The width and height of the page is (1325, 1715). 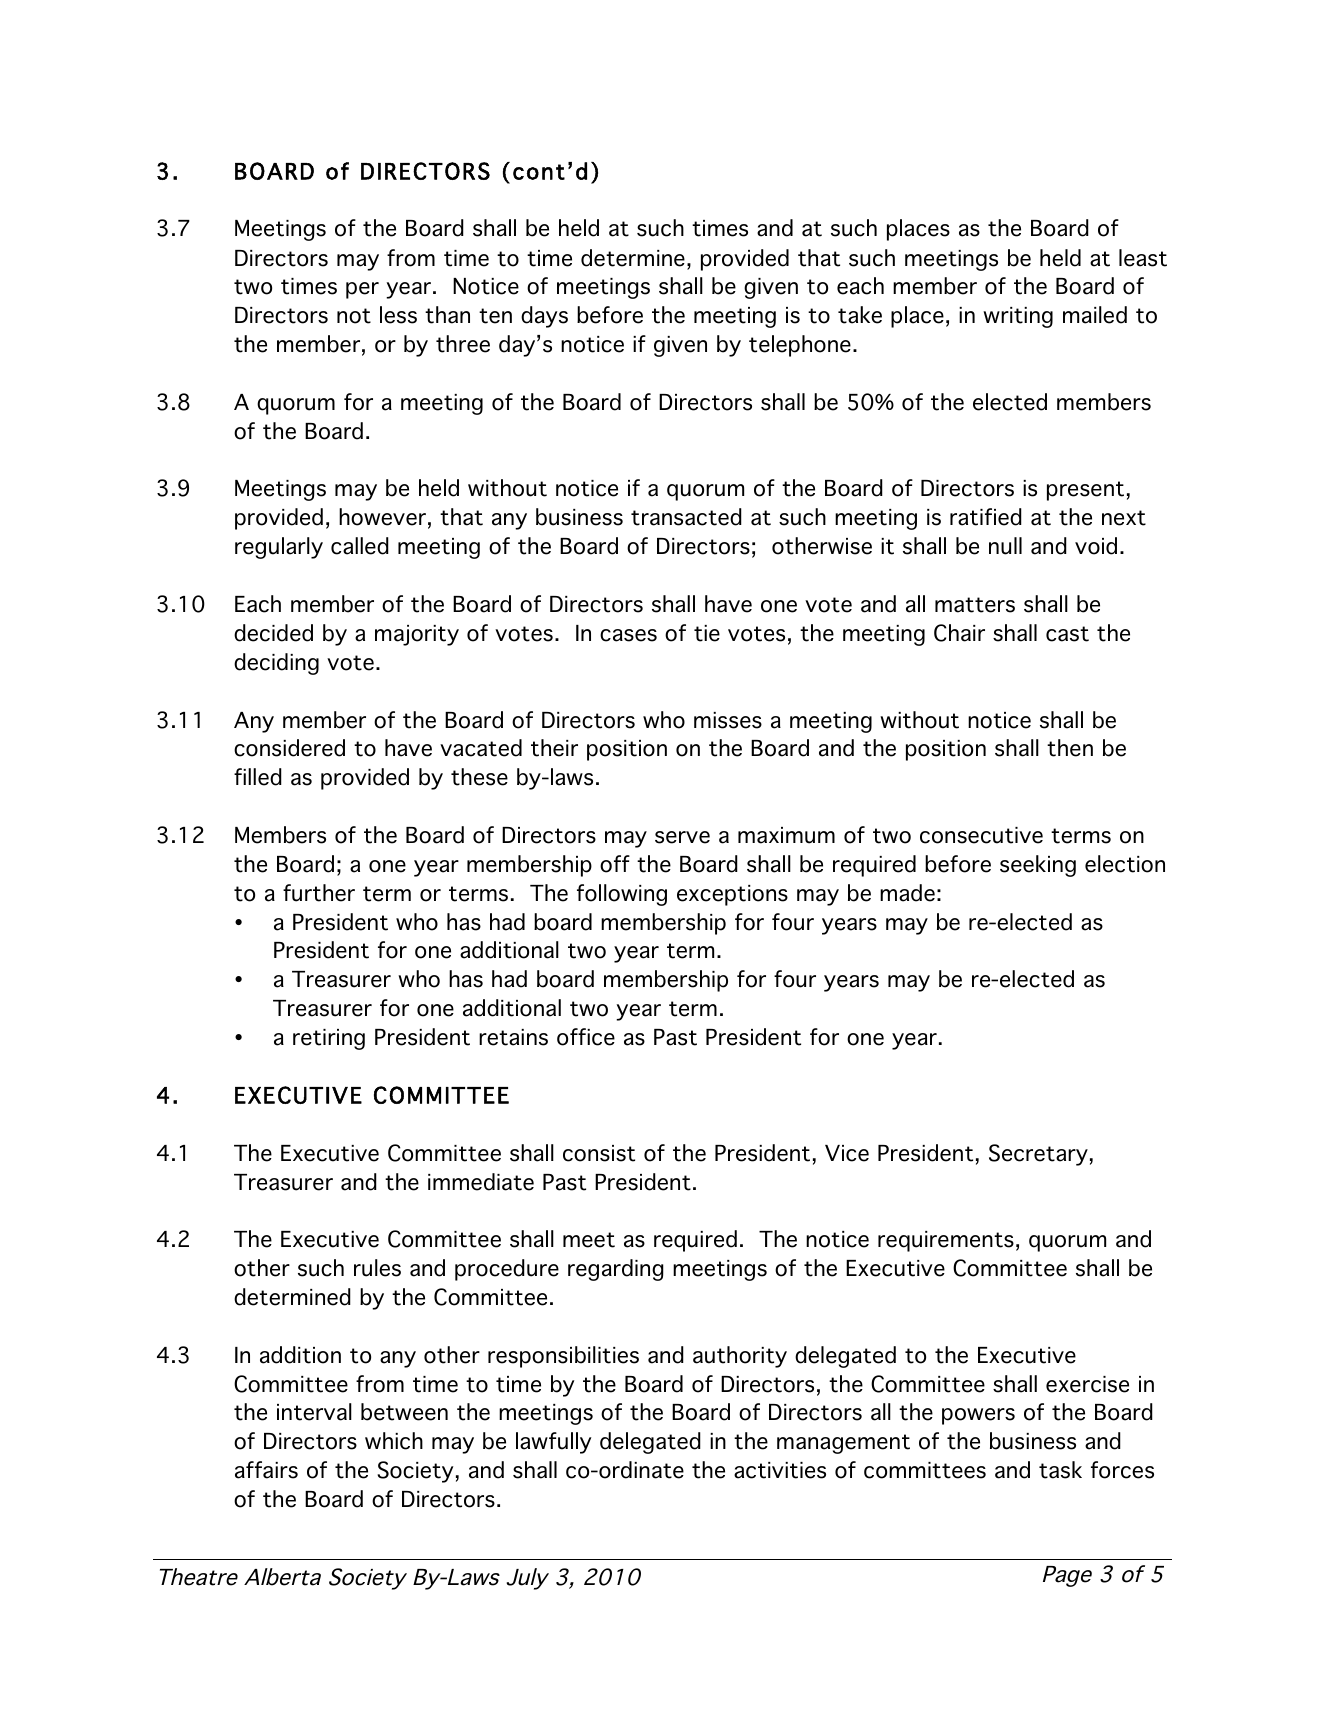 I want to click on telephone, so click(x=800, y=346).
